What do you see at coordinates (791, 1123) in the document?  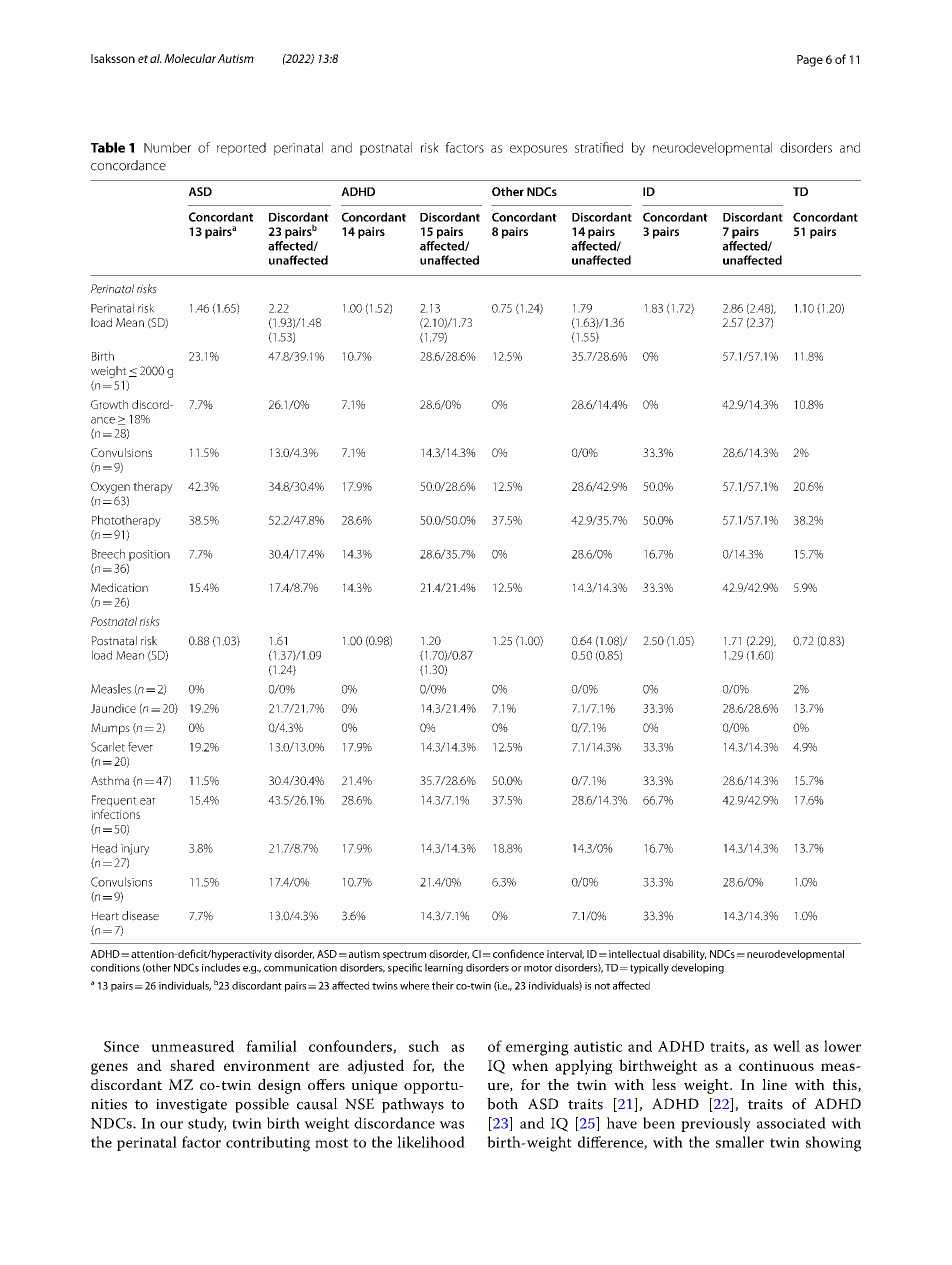 I see `associated` at bounding box center [791, 1123].
